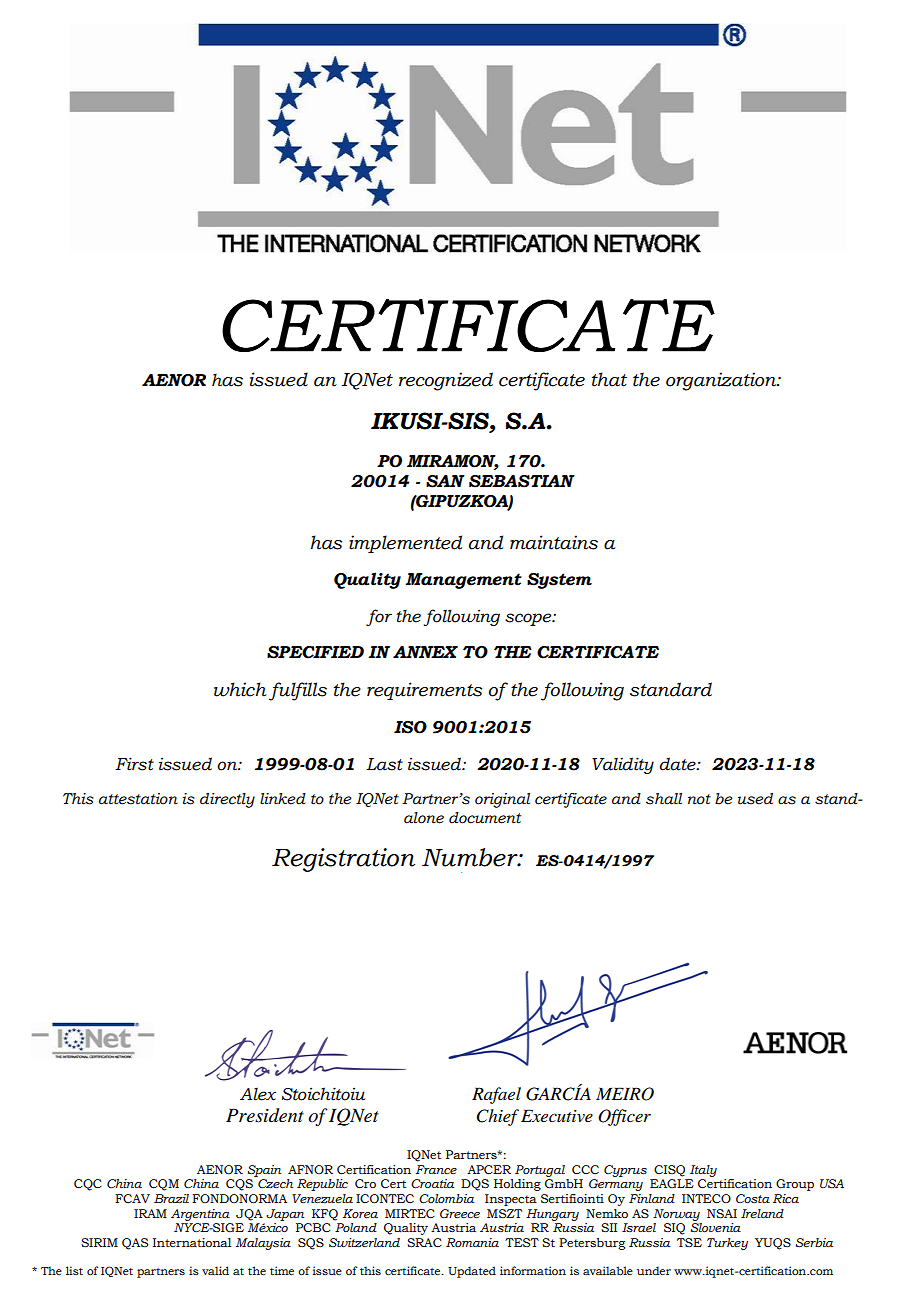  What do you see at coordinates (446, 381) in the screenshot?
I see `recognized` at bounding box center [446, 381].
